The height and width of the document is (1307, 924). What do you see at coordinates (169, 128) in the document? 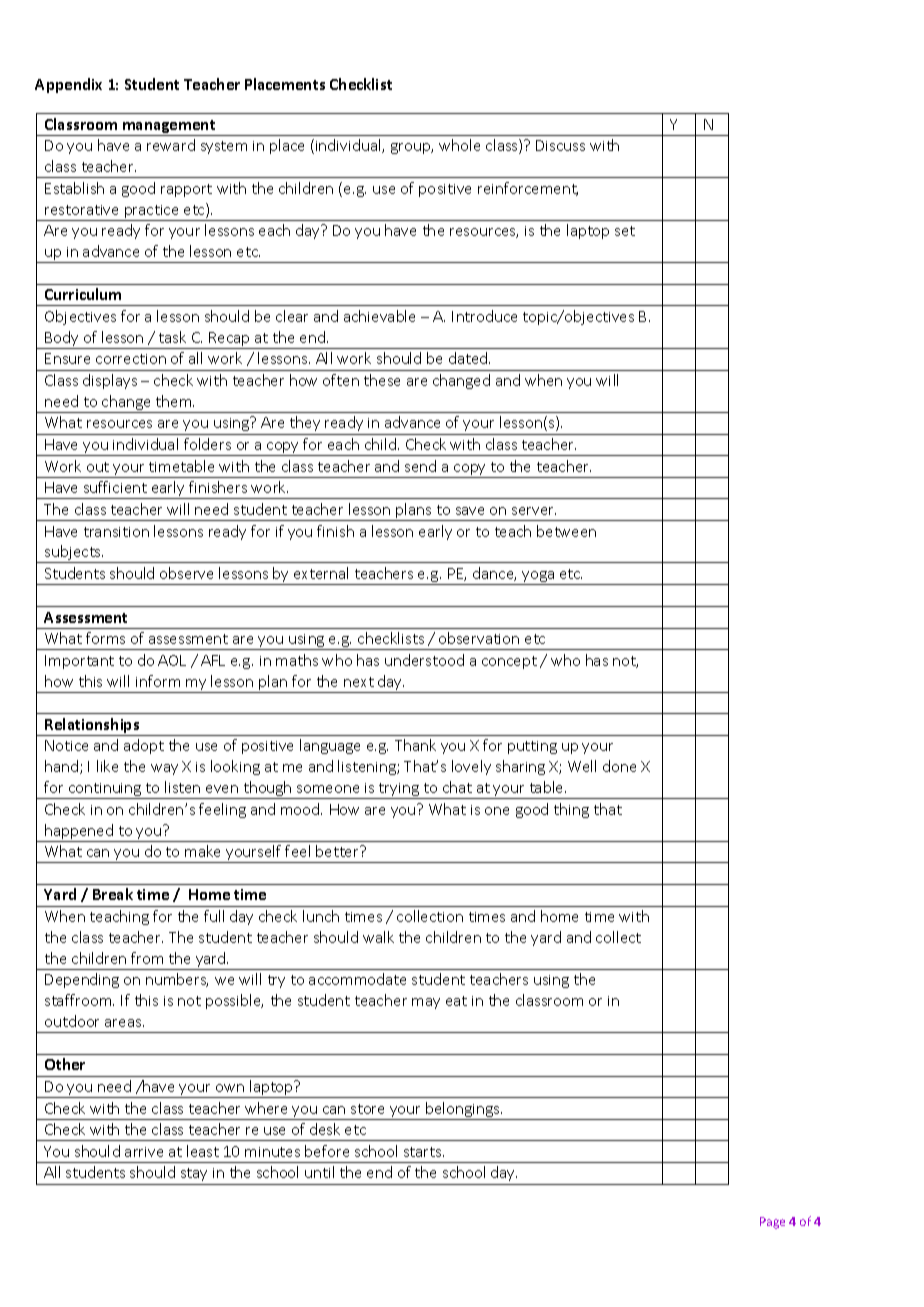
I see `management` at bounding box center [169, 128].
